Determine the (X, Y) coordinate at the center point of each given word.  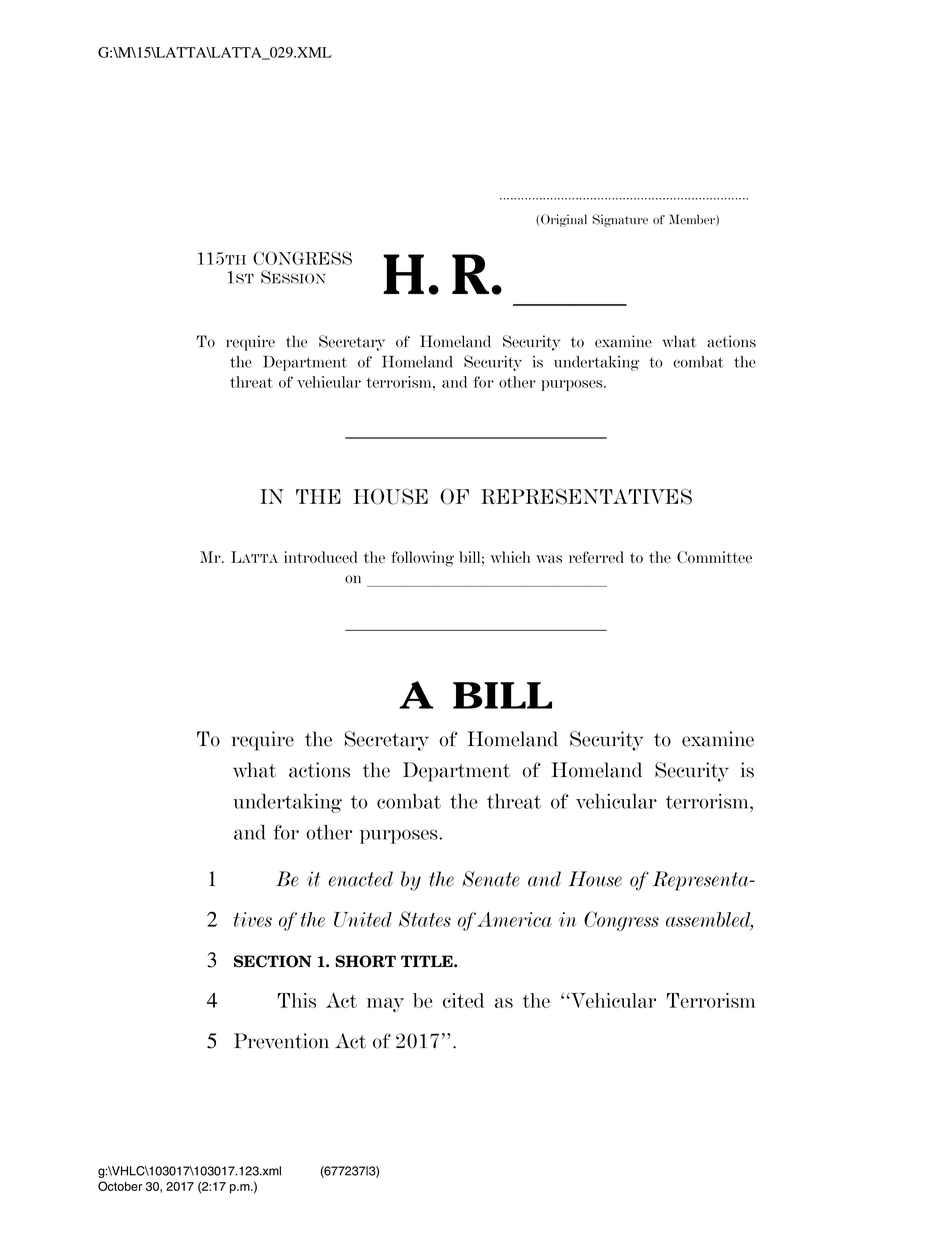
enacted (361, 879)
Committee (714, 557)
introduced (321, 557)
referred (596, 557)
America (514, 919)
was (549, 559)
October (120, 1186)
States (425, 919)
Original (564, 220)
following (422, 558)
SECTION (273, 961)
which (510, 557)
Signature (620, 220)
